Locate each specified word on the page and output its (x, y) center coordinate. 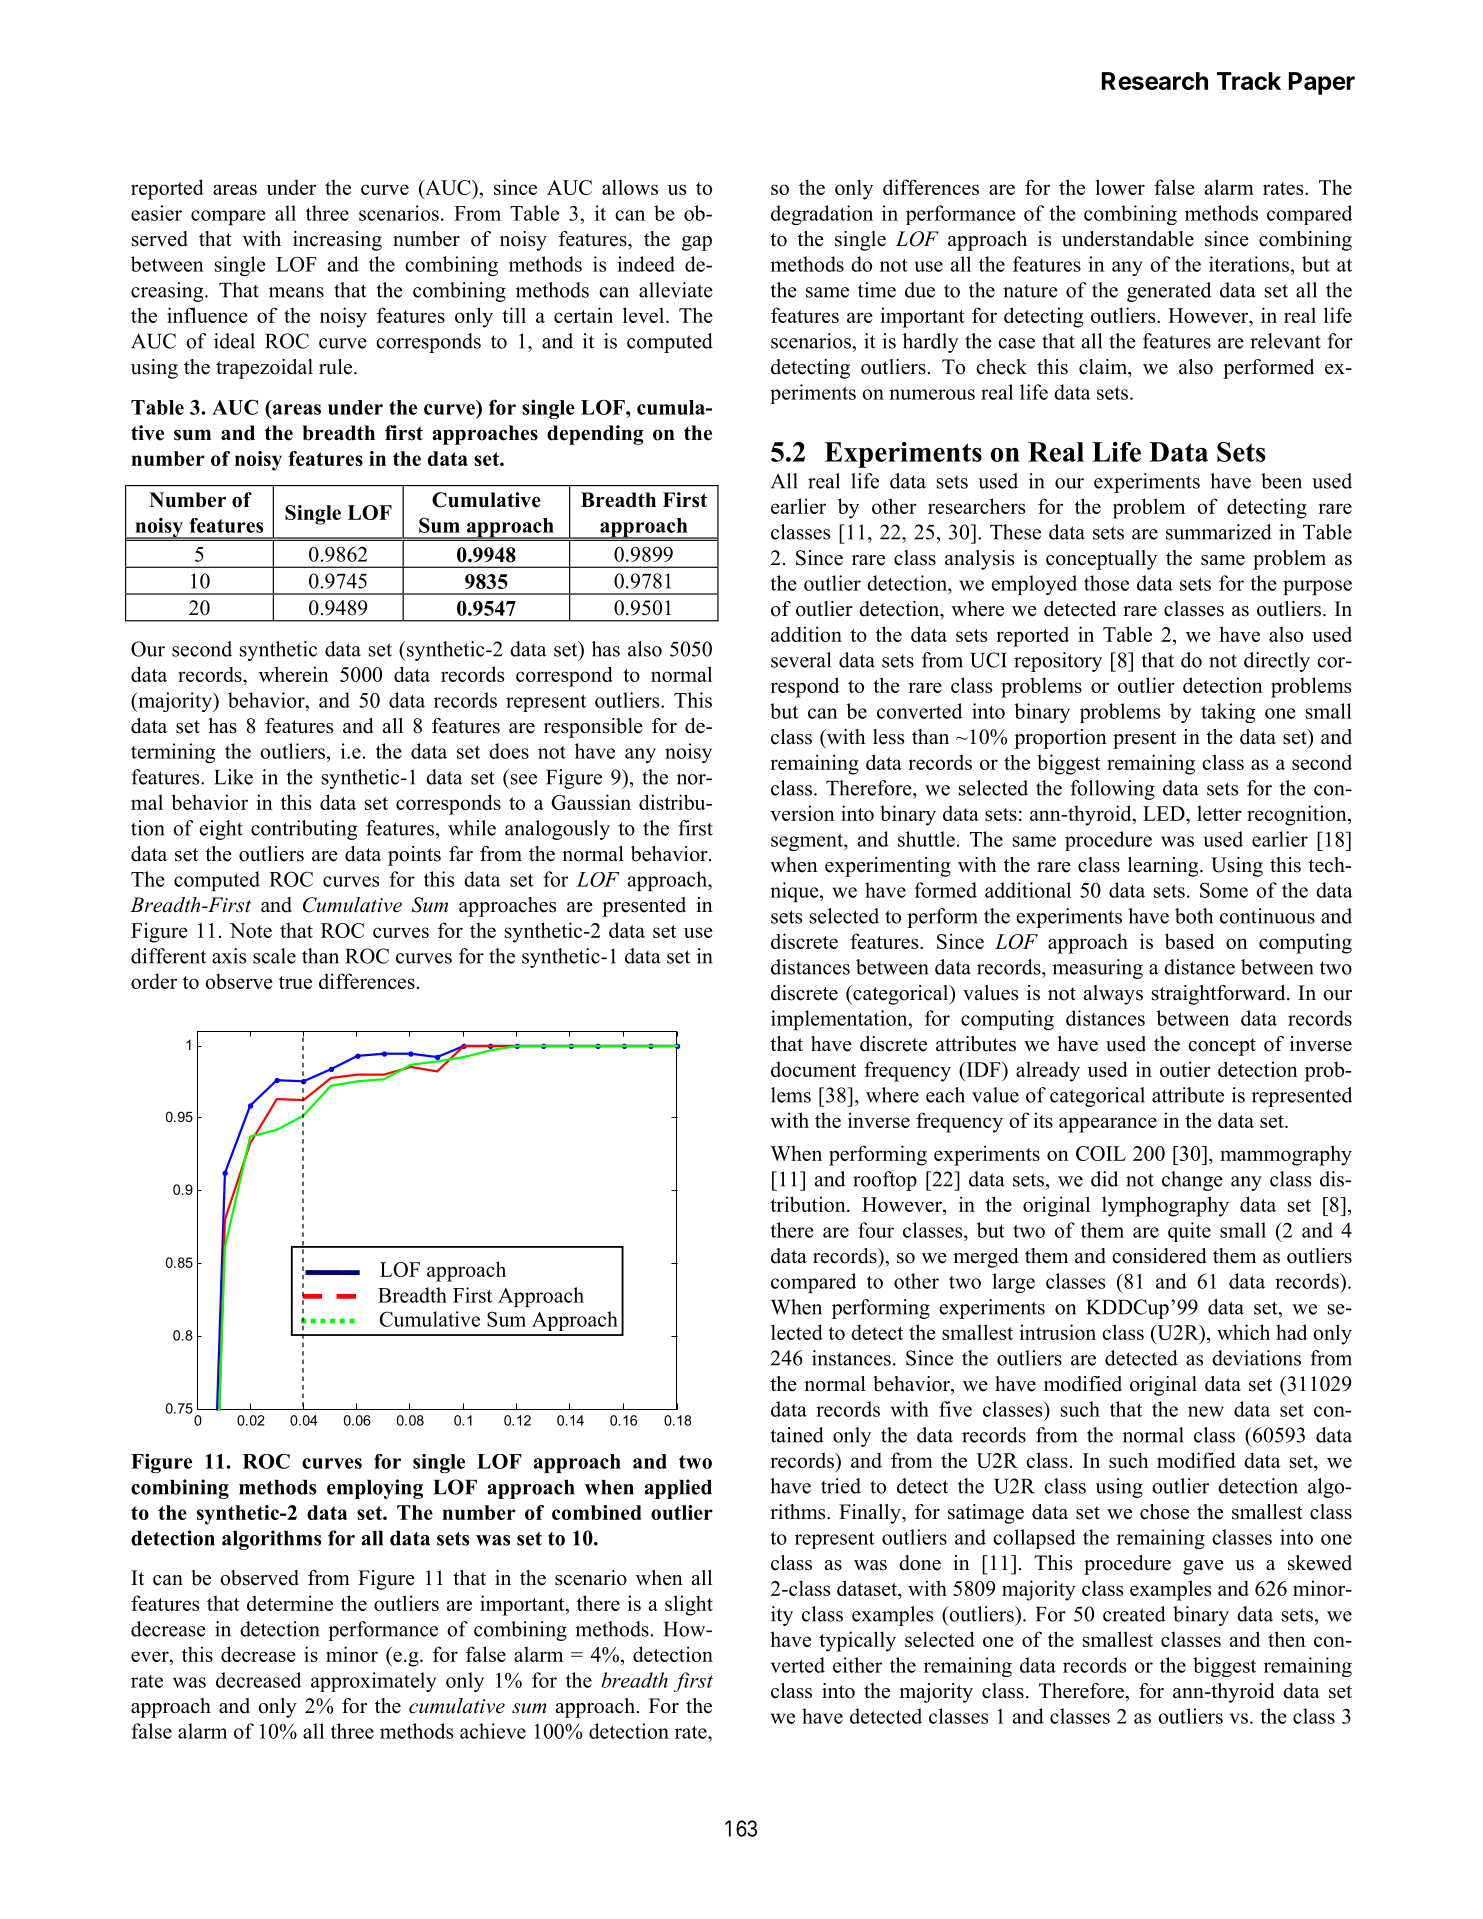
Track (1249, 81)
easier (156, 213)
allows (630, 187)
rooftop (885, 1181)
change (1192, 1181)
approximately (373, 1682)
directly (1277, 662)
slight (689, 1605)
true (295, 982)
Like (233, 777)
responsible (593, 728)
